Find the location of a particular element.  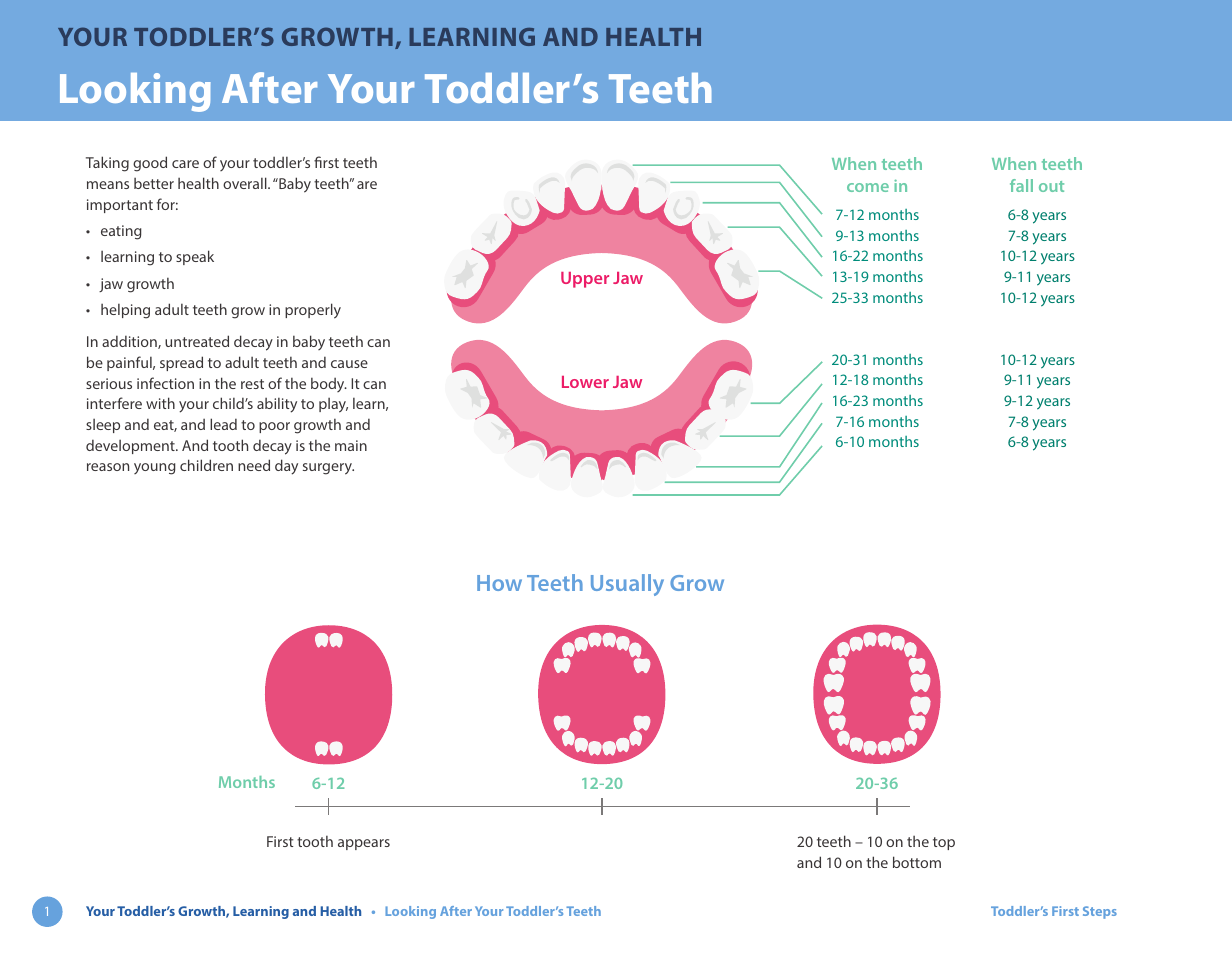

top is located at coordinates (944, 843).
